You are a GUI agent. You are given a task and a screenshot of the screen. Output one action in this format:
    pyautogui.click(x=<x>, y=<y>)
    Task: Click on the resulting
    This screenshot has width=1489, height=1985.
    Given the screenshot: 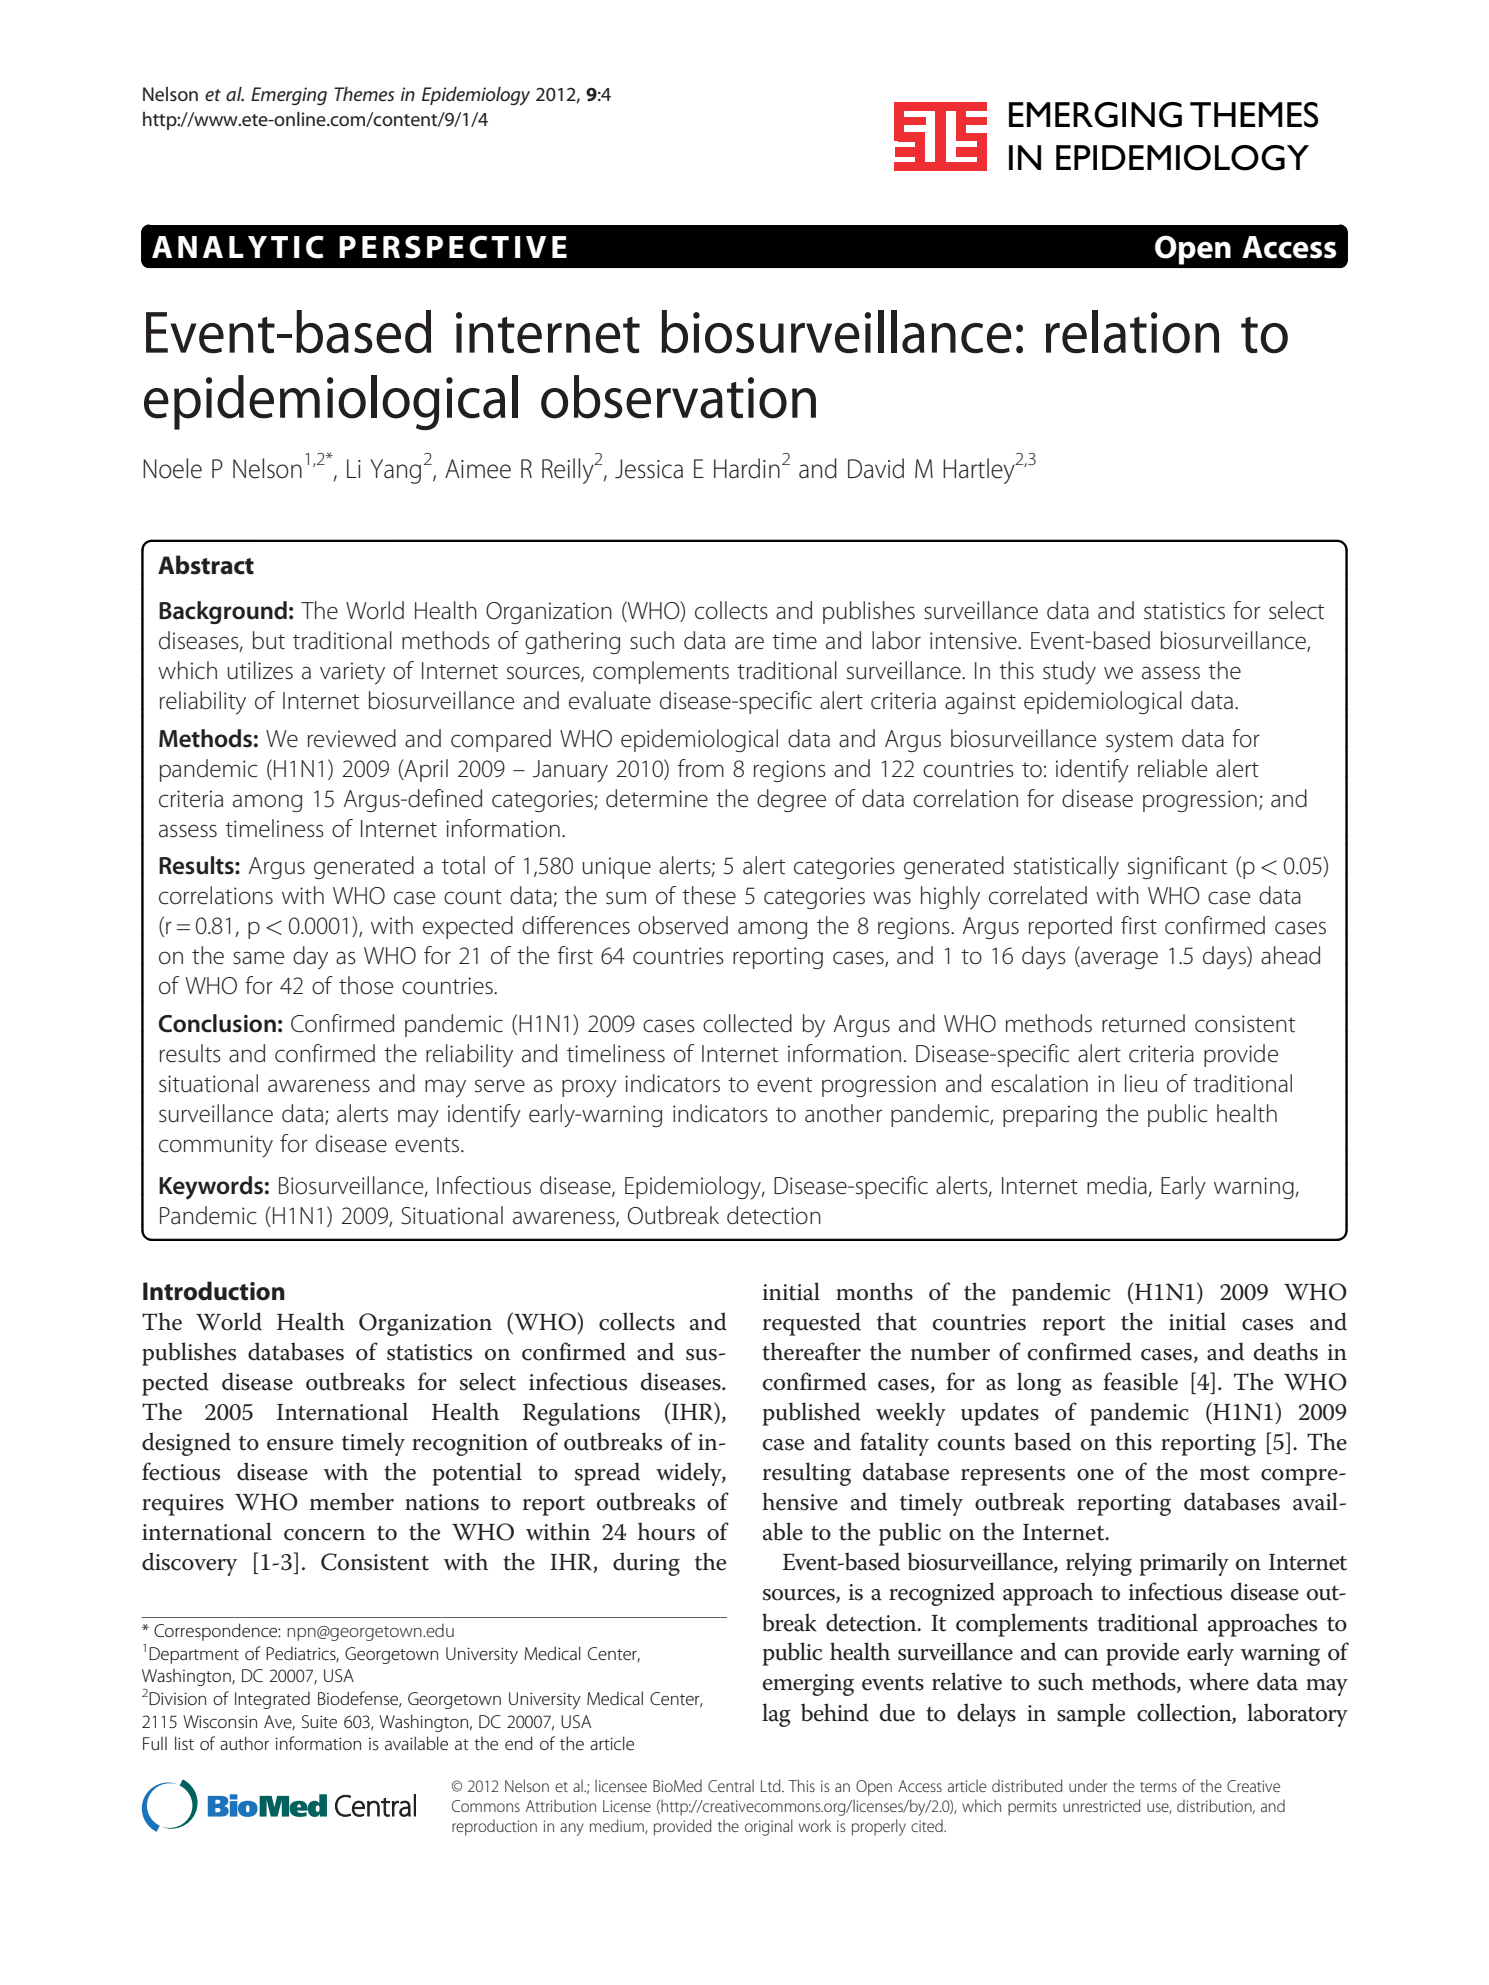 What is the action you would take?
    pyautogui.click(x=807, y=1474)
